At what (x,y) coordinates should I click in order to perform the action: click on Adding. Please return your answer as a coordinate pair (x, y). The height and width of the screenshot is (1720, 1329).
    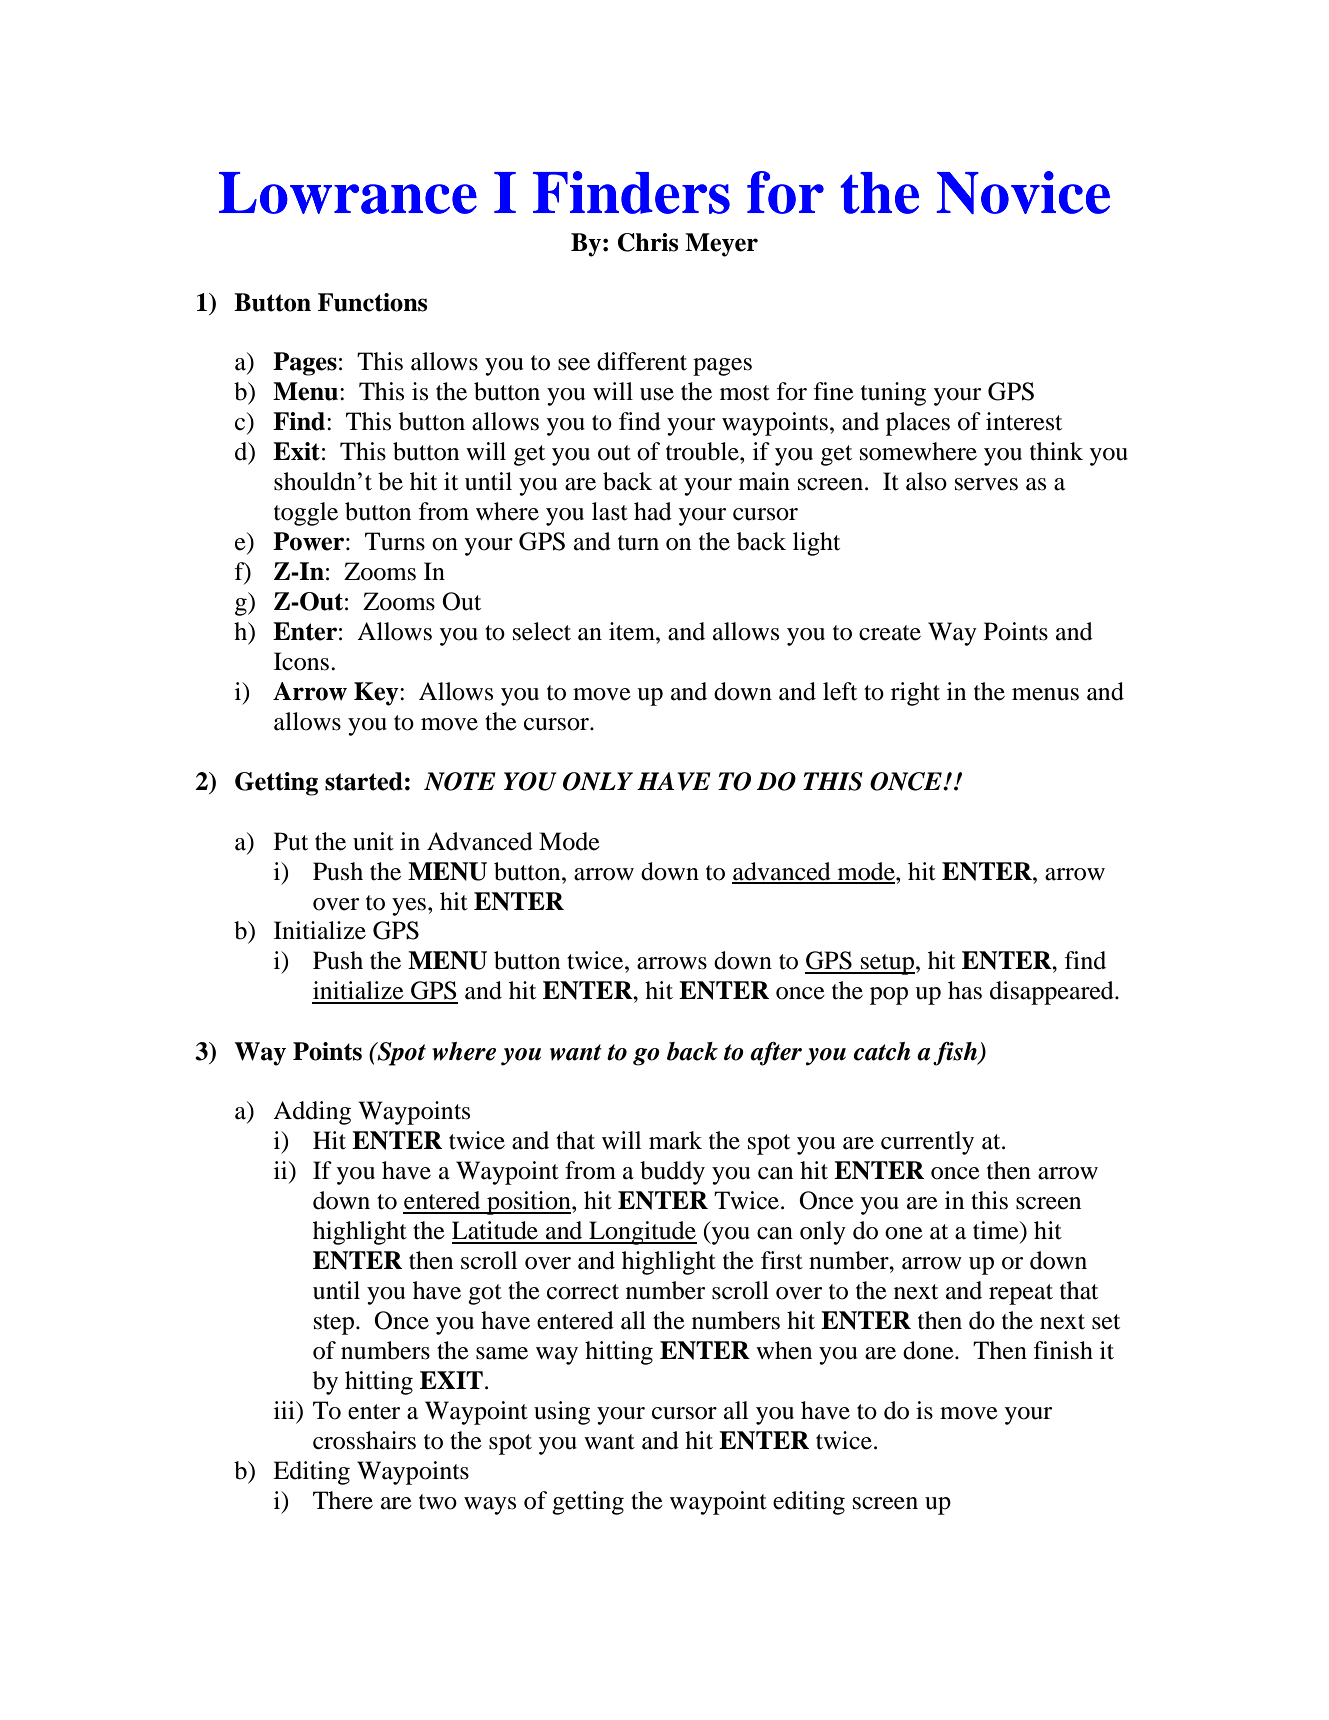
    Looking at the image, I should click on (312, 1113).
